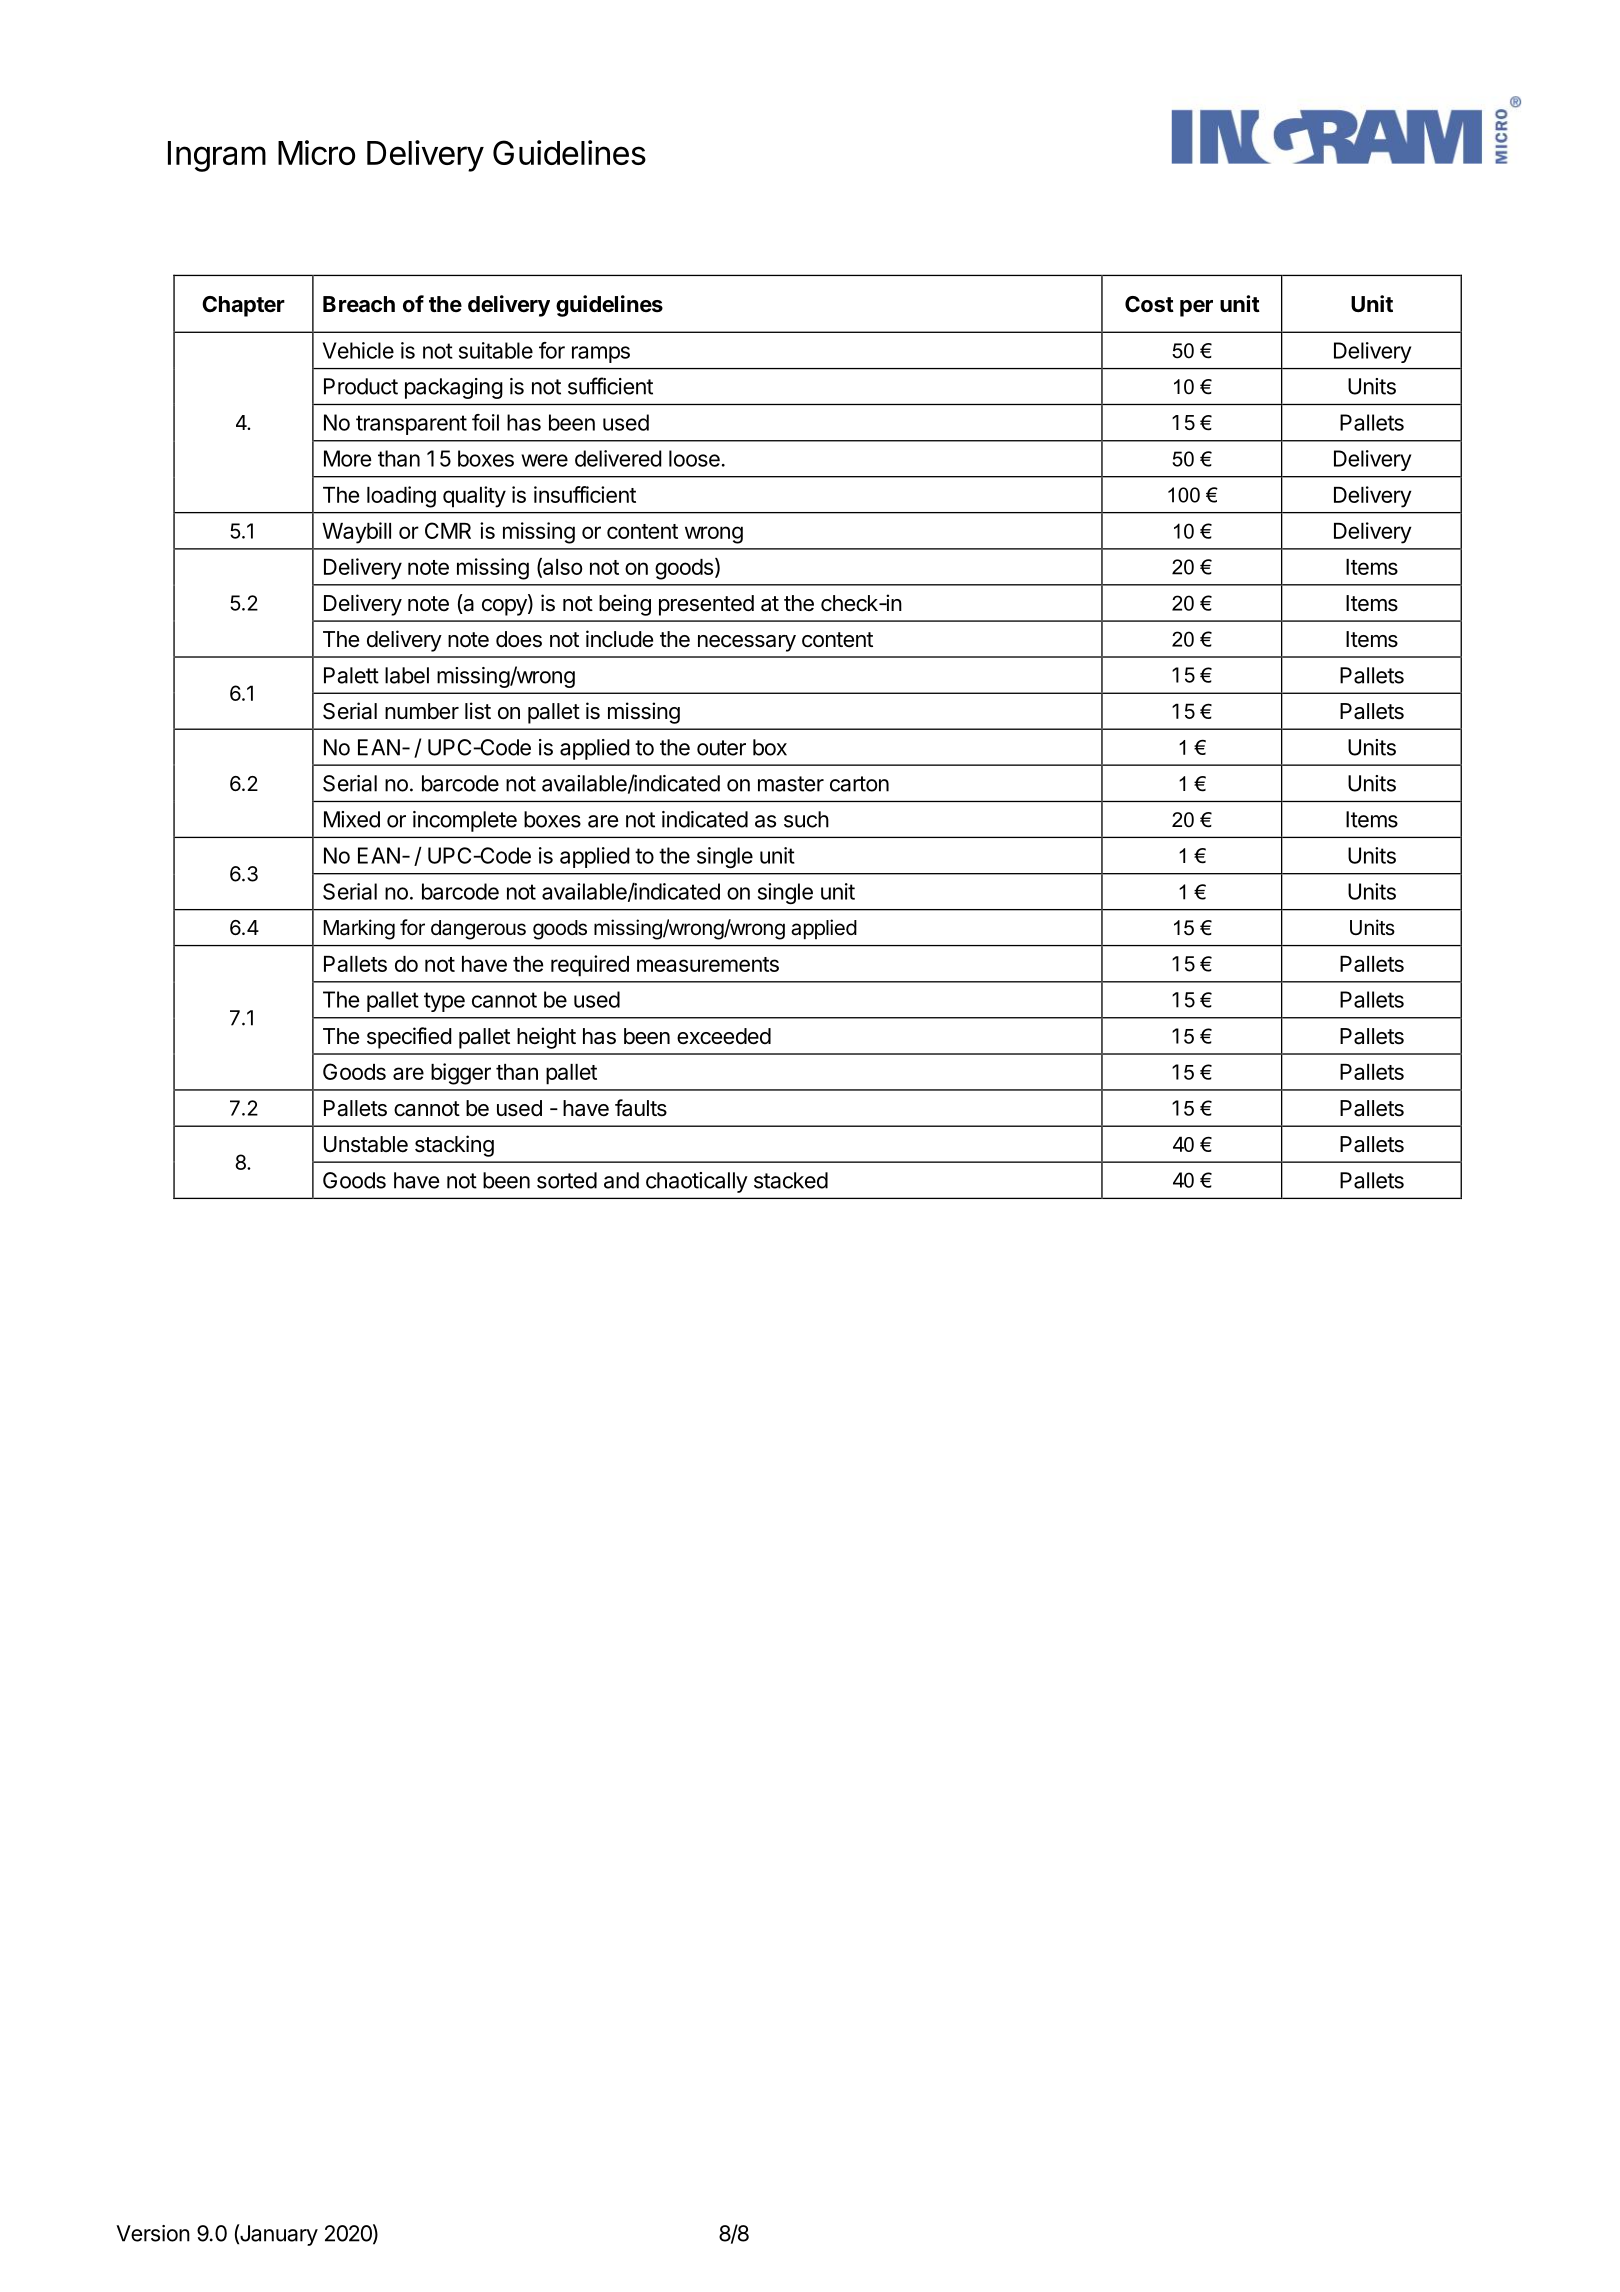 This page has width=1620, height=2292. Describe the element at coordinates (316, 152) in the page. I see `Micro` at that location.
